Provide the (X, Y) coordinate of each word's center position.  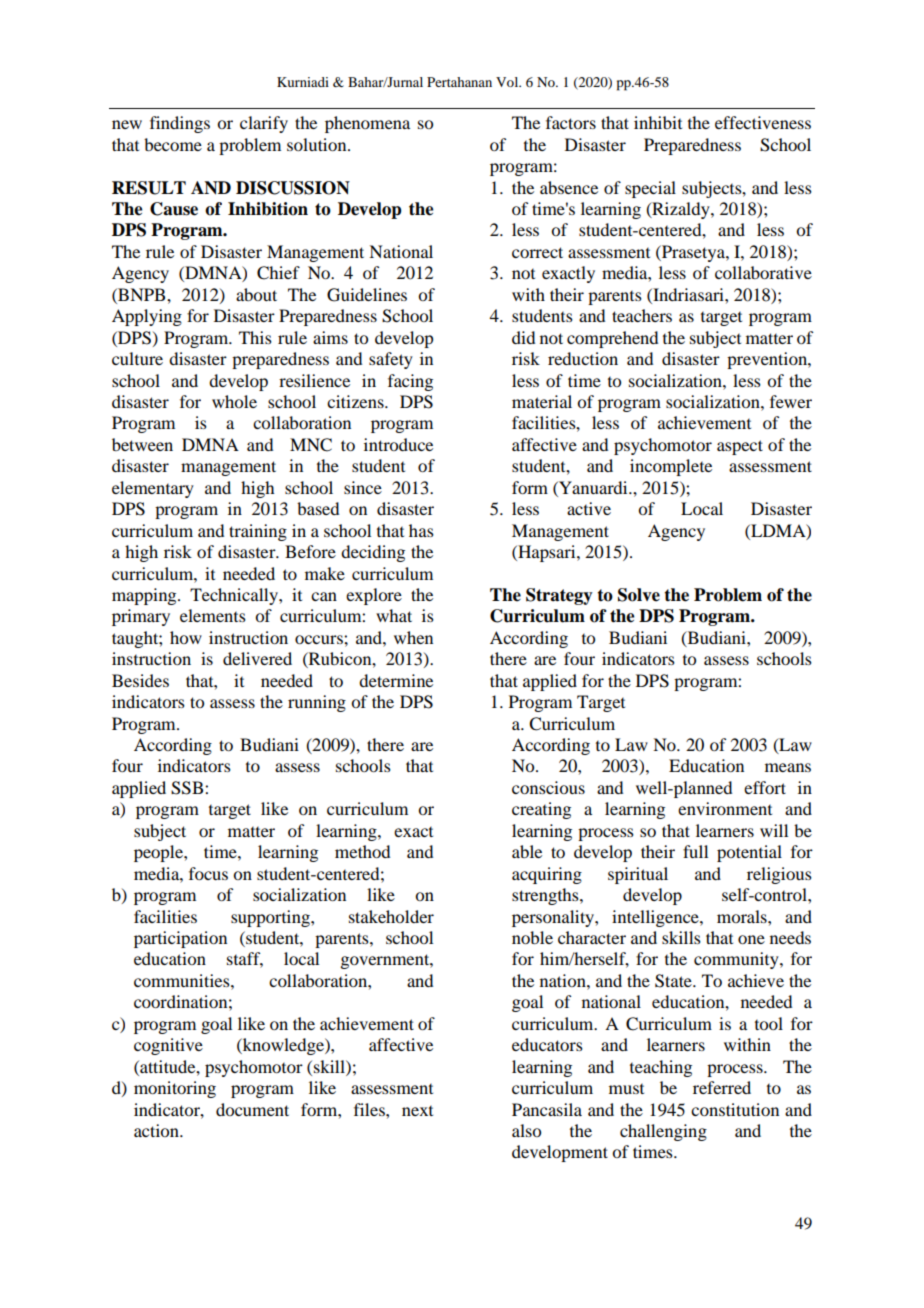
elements (213, 615)
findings (180, 124)
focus (208, 873)
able (527, 851)
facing (410, 382)
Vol (508, 82)
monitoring (175, 1089)
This (255, 337)
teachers (642, 315)
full (695, 851)
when (413, 637)
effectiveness (763, 122)
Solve (639, 595)
